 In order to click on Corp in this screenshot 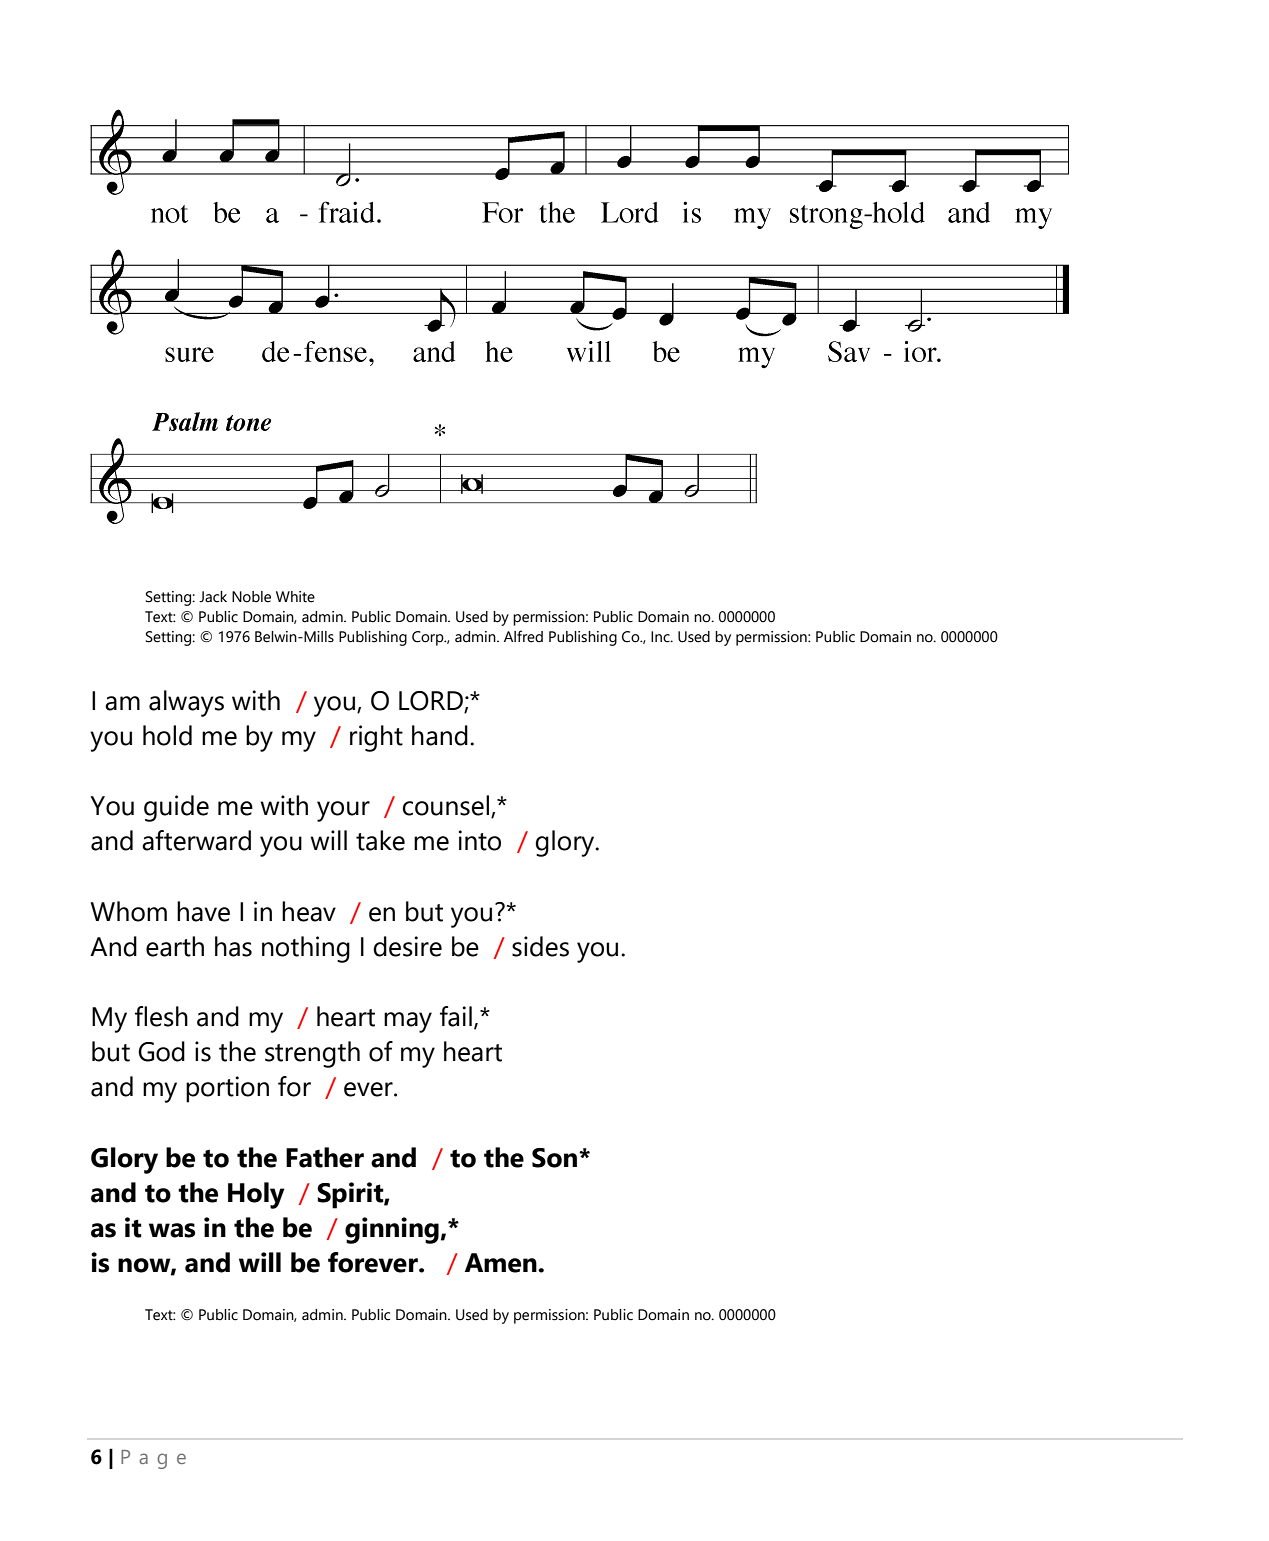, I will do `click(429, 638)`.
